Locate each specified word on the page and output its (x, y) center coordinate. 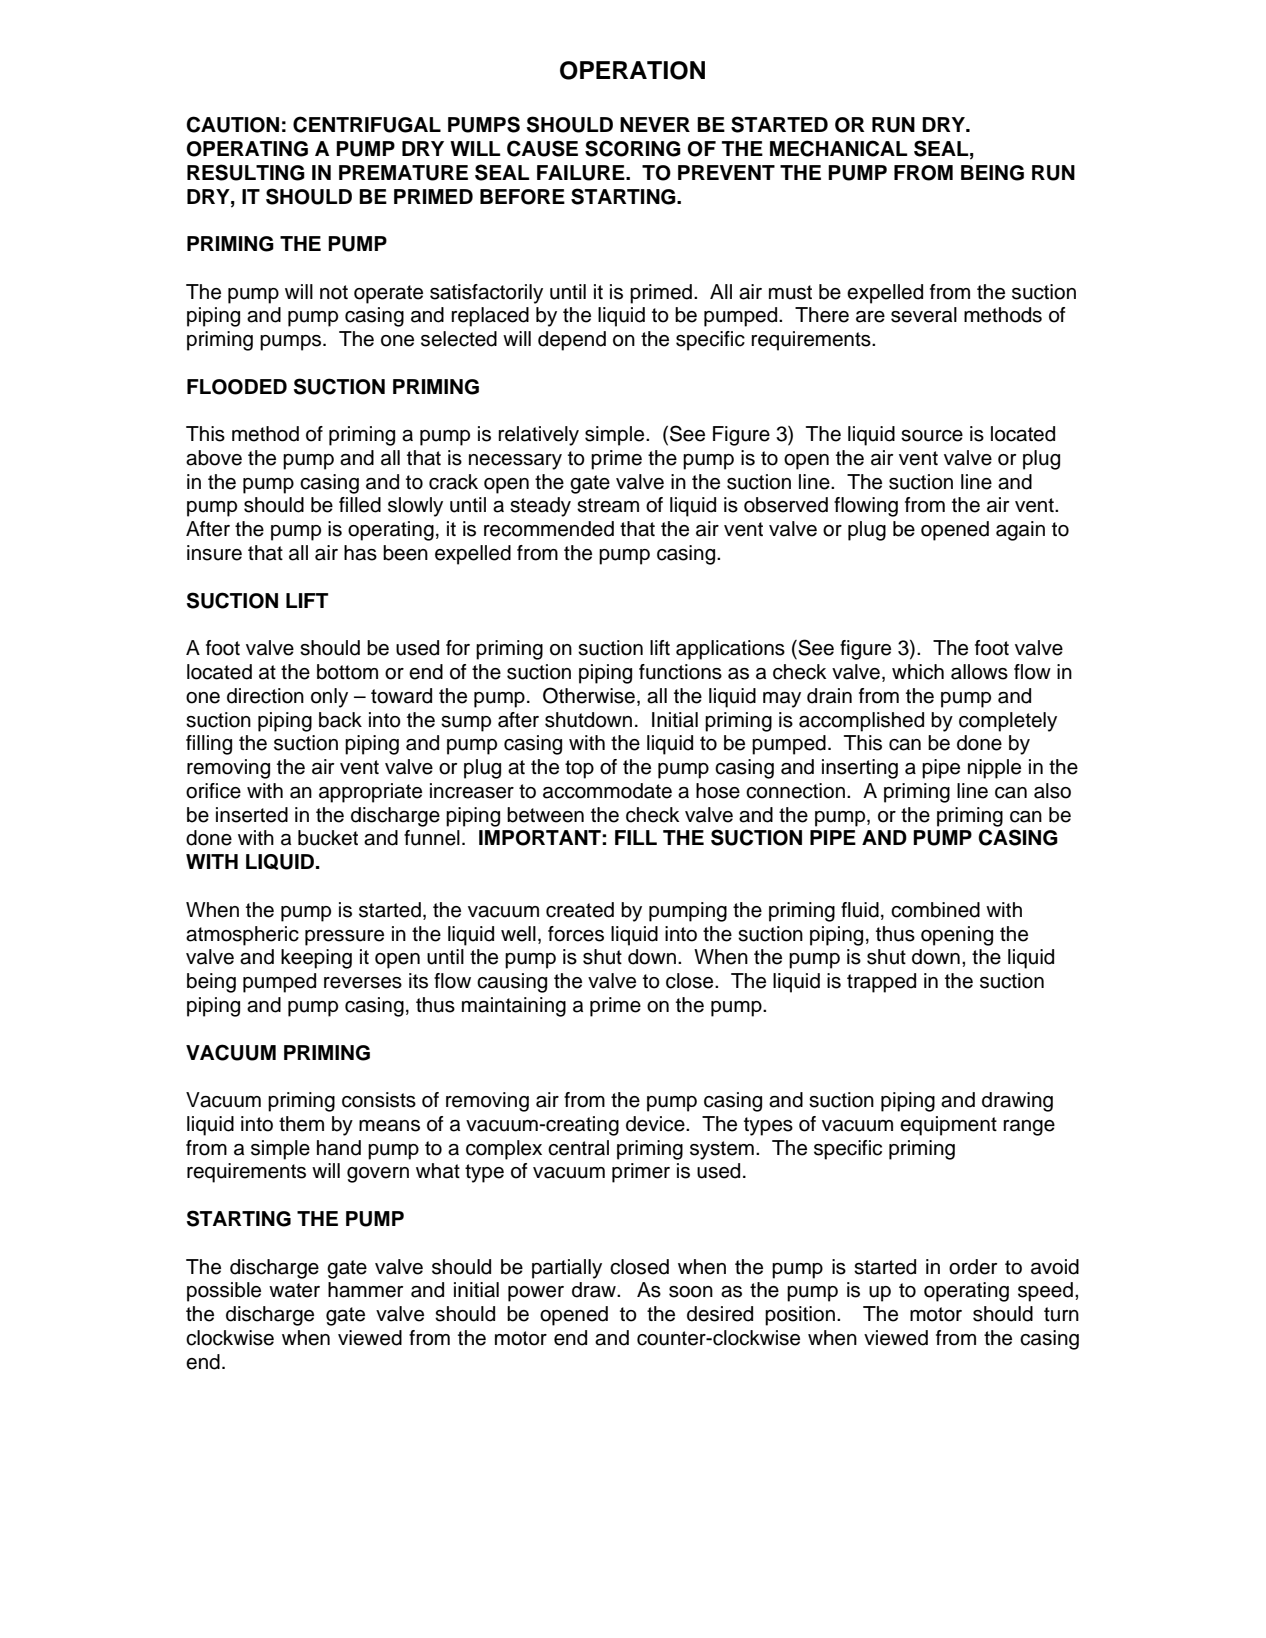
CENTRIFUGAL (367, 124)
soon (691, 1292)
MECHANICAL (839, 148)
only (329, 698)
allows (979, 672)
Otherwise (589, 695)
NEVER (655, 124)
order (973, 1267)
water (294, 1290)
